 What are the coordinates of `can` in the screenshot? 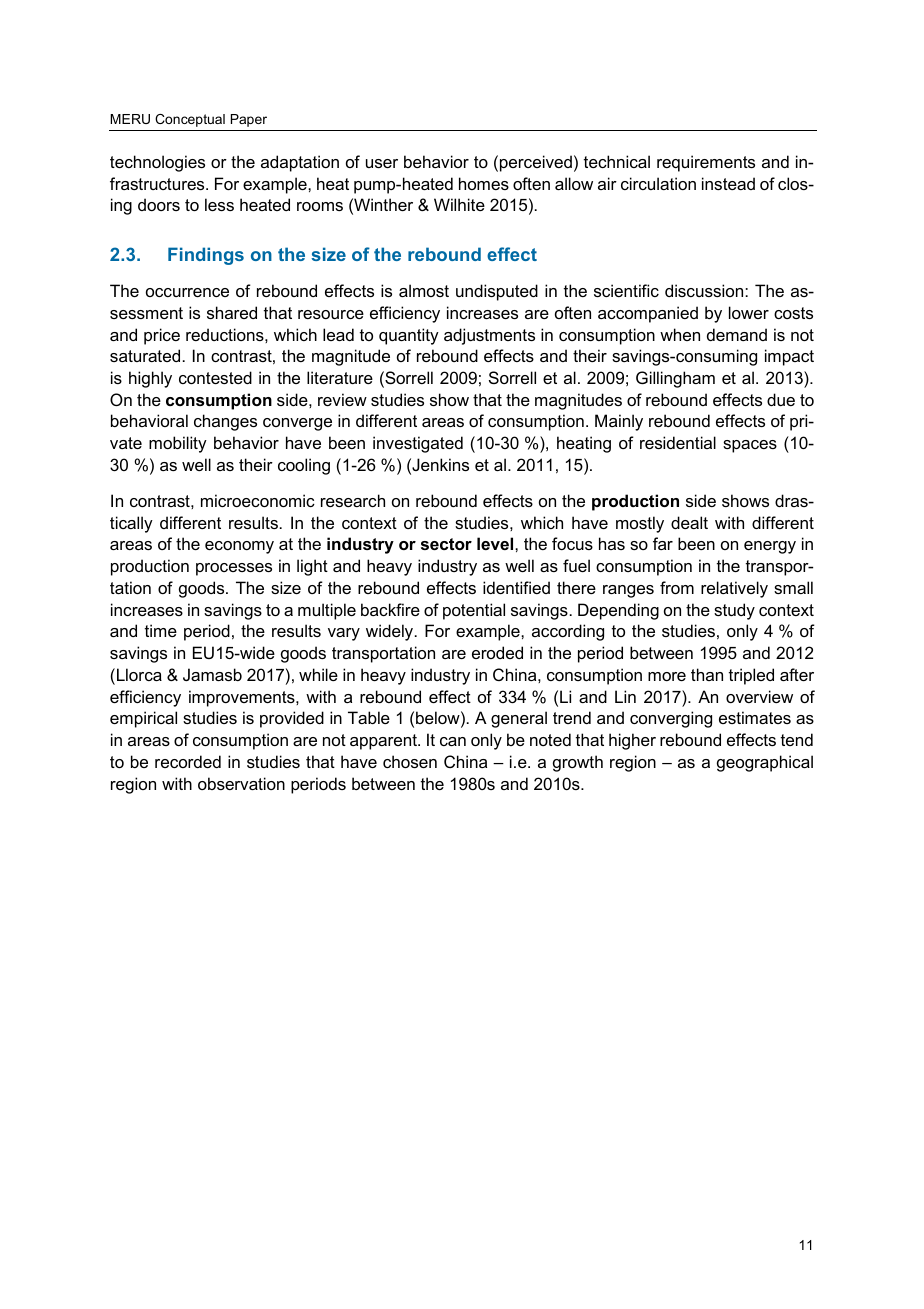 It's located at (453, 741).
